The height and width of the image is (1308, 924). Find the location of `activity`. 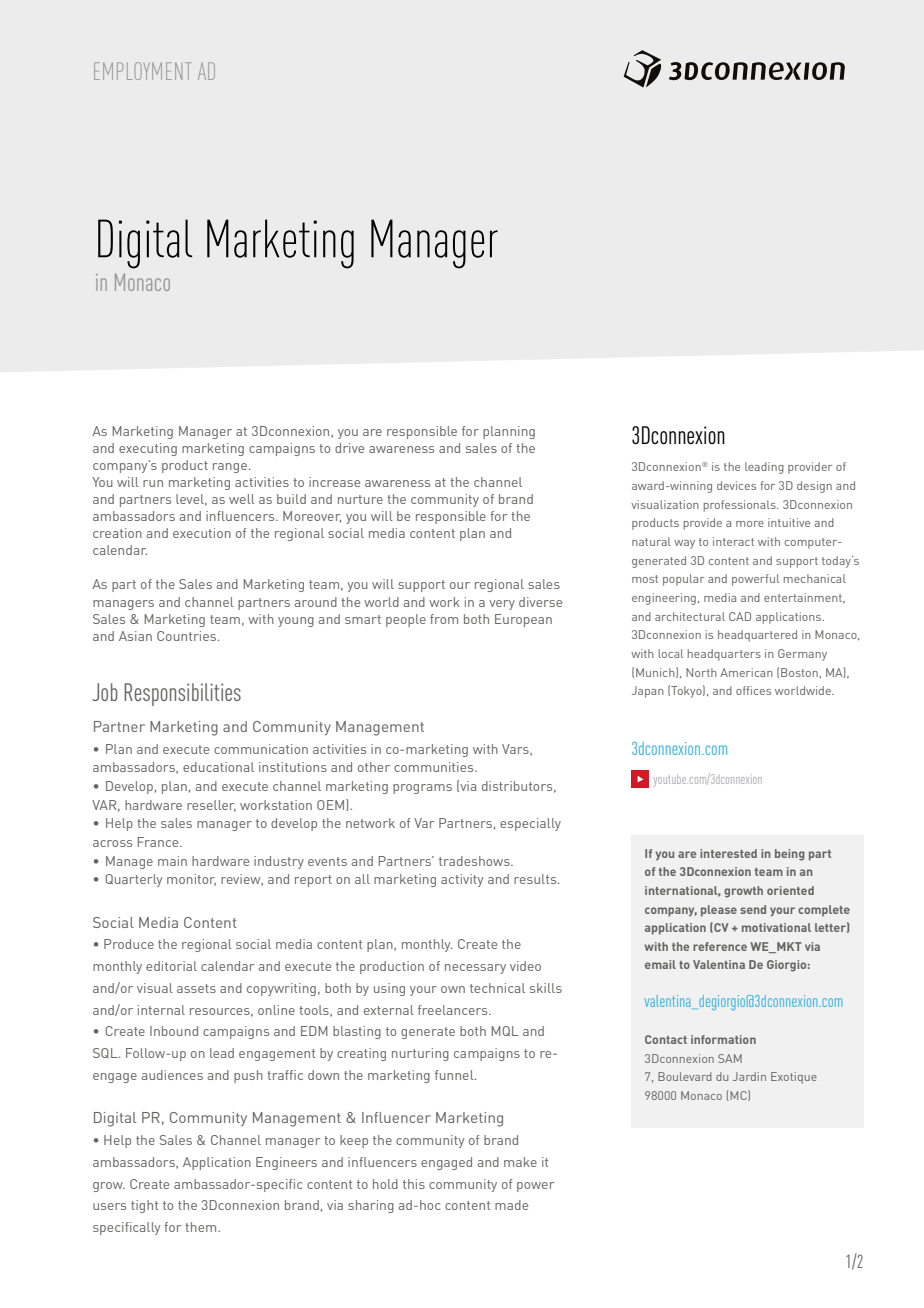

activity is located at coordinates (462, 880).
